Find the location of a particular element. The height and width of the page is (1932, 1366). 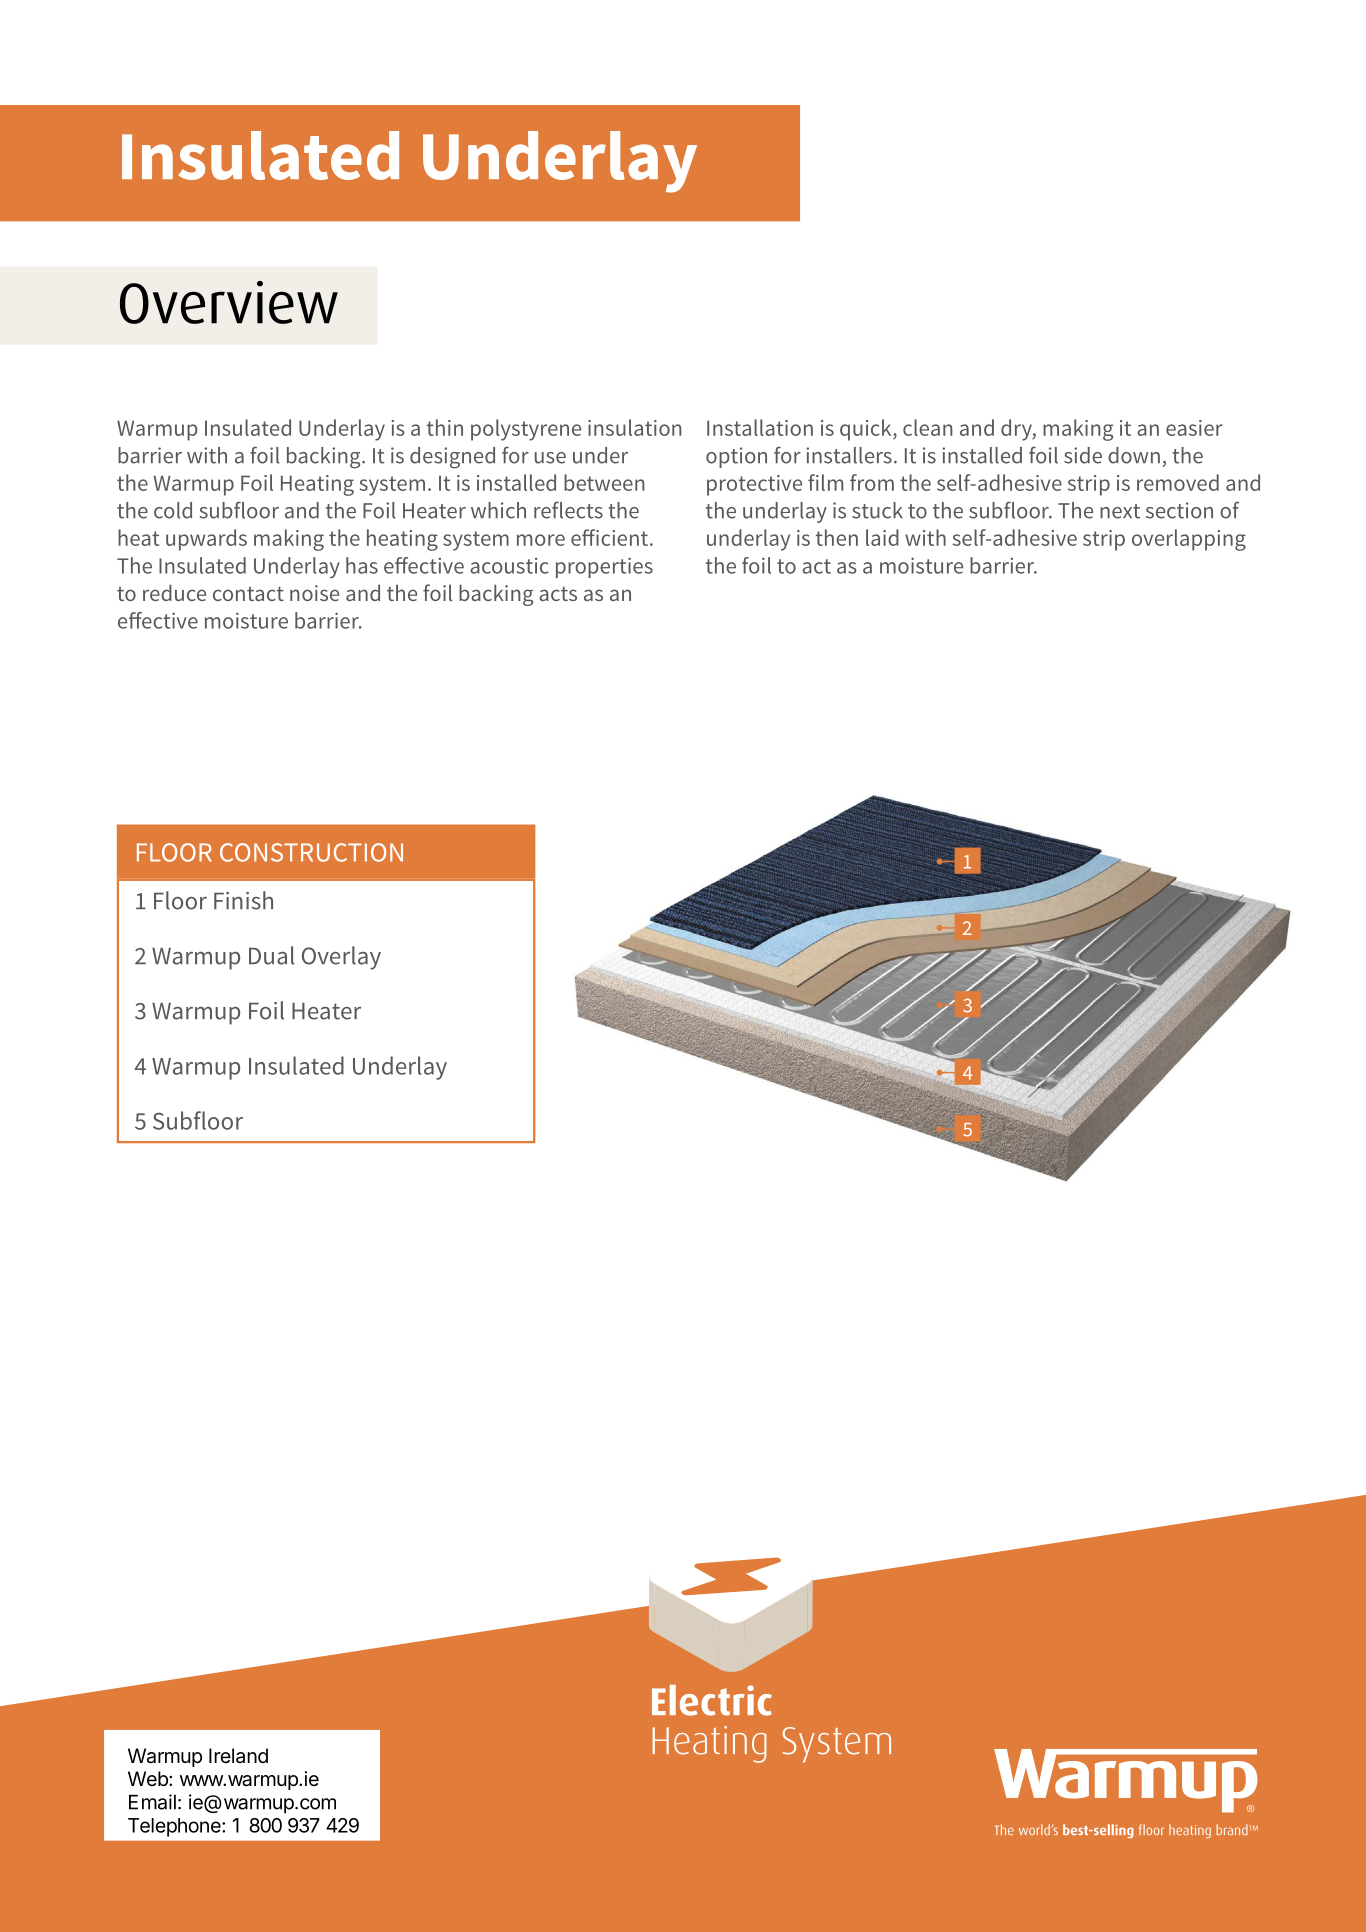

Finish is located at coordinates (243, 900).
